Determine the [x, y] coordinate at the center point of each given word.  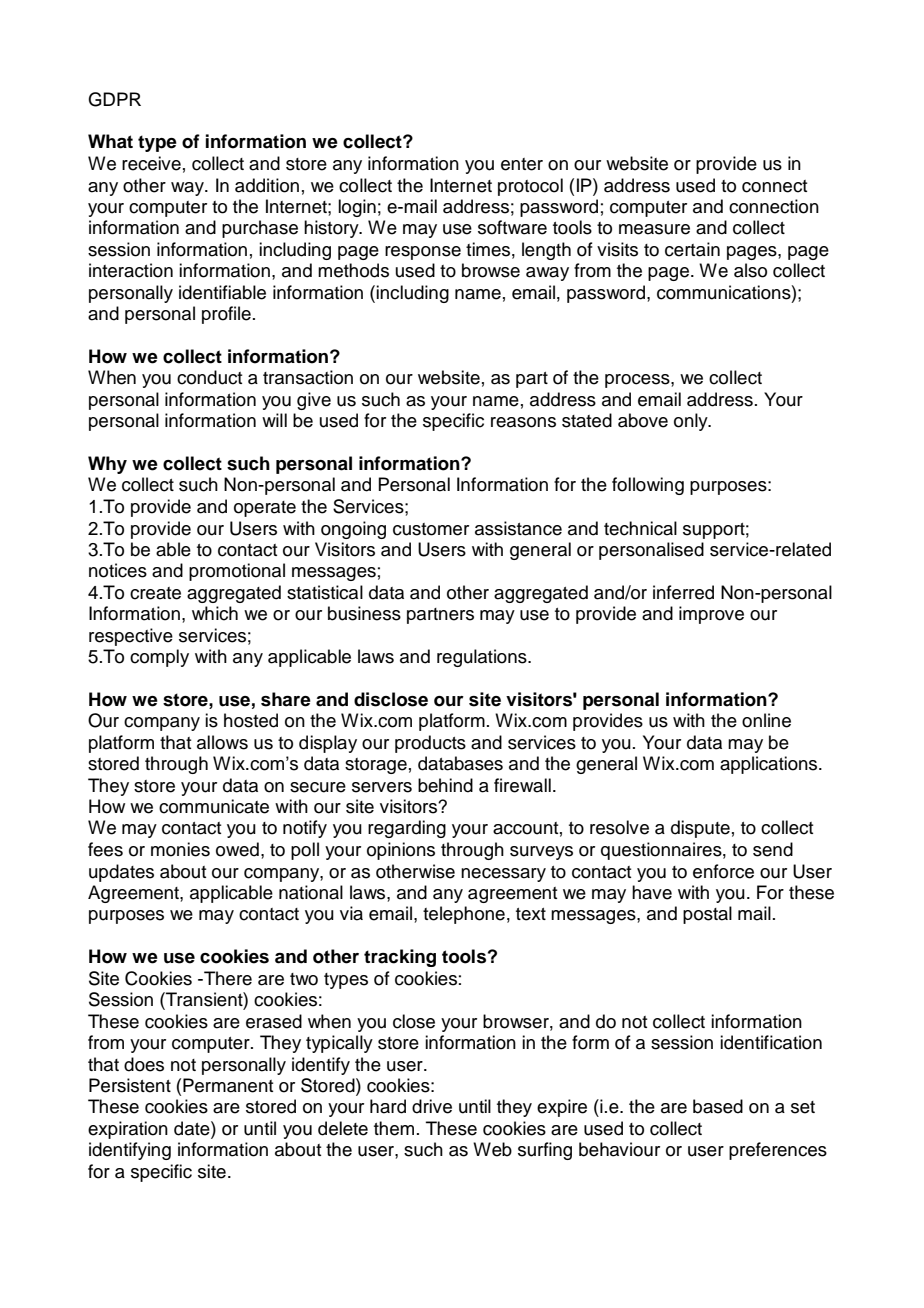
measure [654, 229]
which [215, 613]
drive [432, 1106]
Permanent [228, 1085]
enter [522, 164]
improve [711, 615]
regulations [483, 658]
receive [151, 163]
